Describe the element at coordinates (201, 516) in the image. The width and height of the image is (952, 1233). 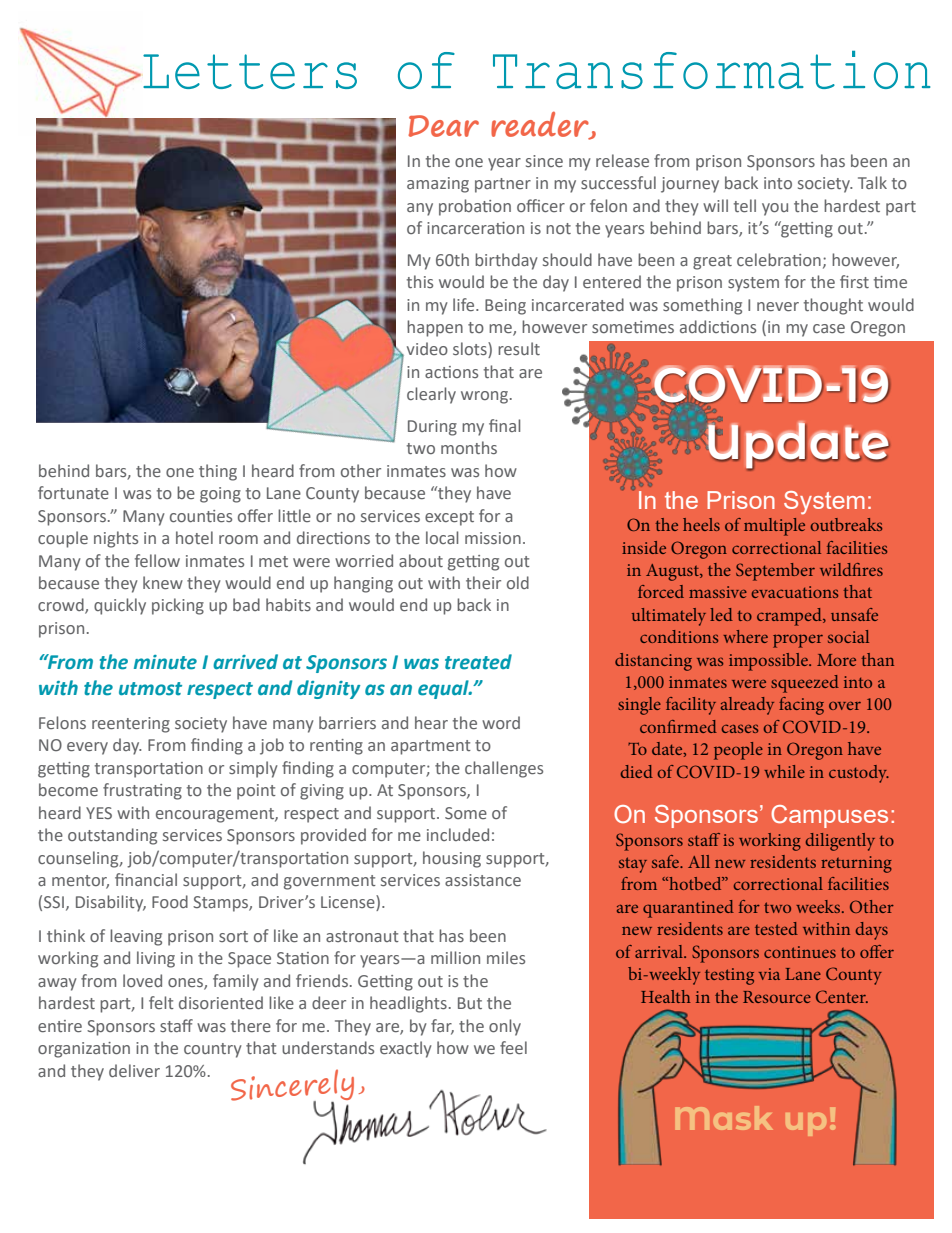
I see `counties` at that location.
